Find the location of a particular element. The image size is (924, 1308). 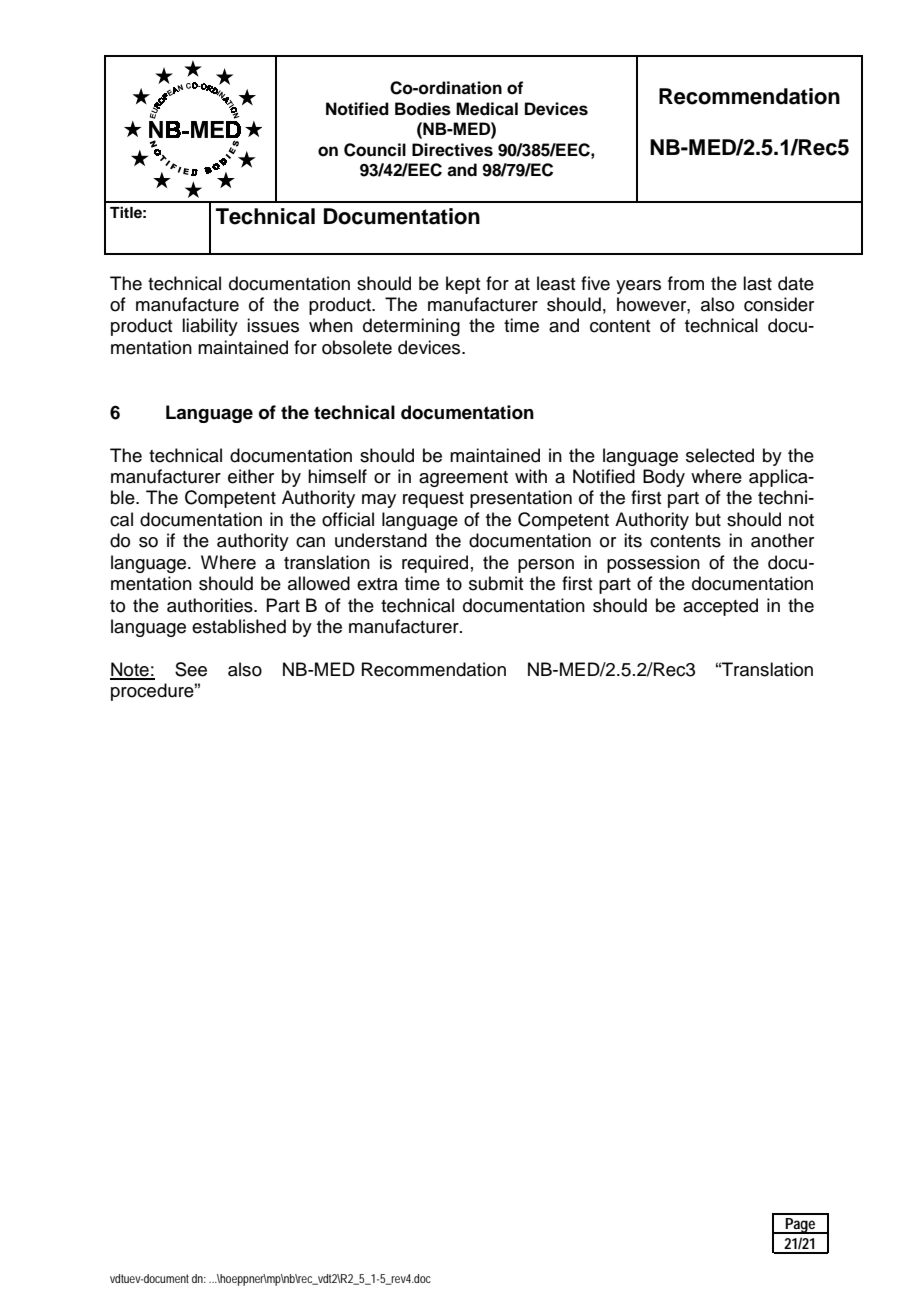

Directives is located at coordinates (452, 150).
